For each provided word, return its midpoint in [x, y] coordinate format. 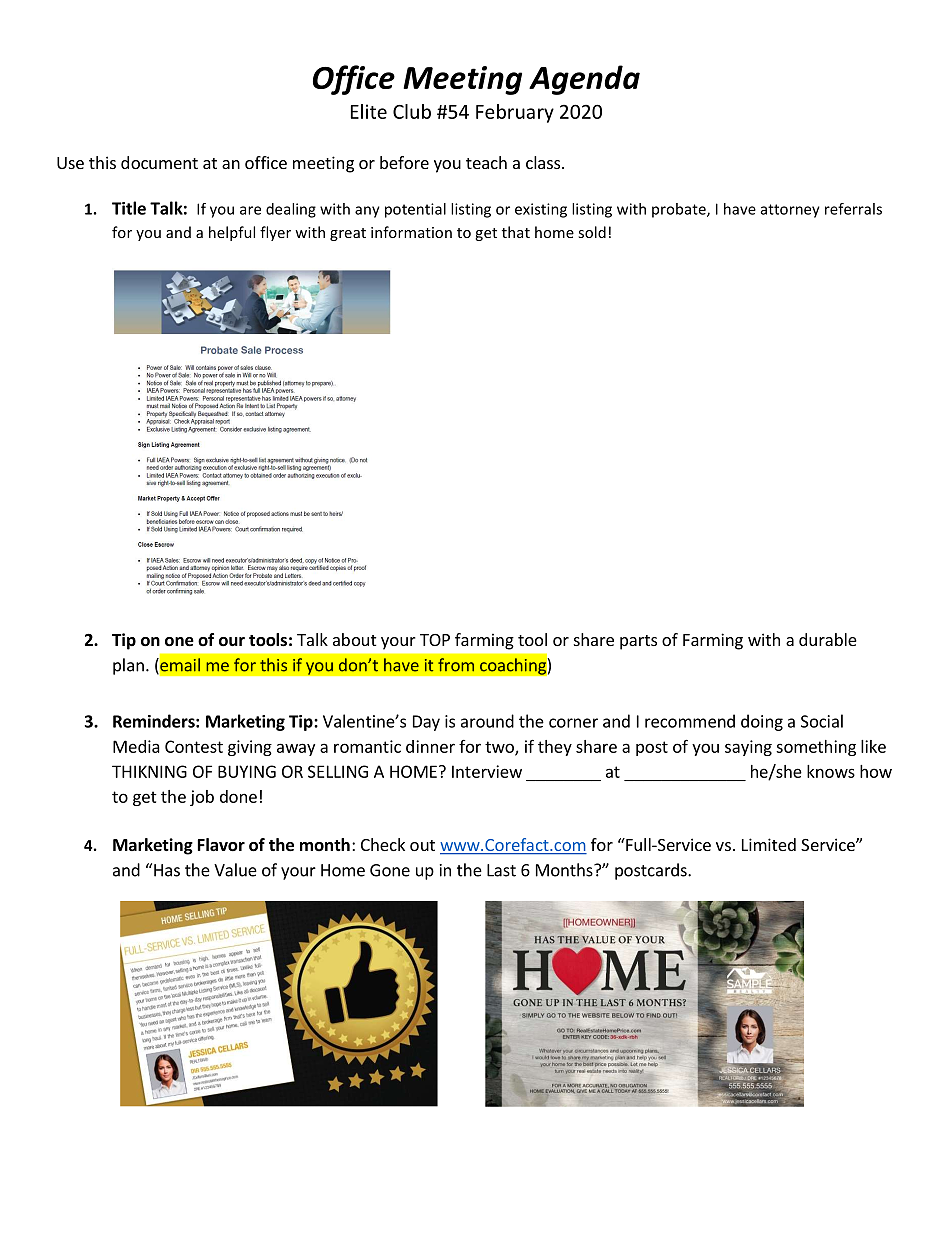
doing [762, 722]
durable [828, 639]
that [516, 232]
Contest [194, 746]
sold [592, 232]
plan [128, 666]
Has [167, 870]
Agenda [584, 80]
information [411, 232]
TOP [435, 640]
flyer [275, 233]
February [515, 113]
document [159, 162]
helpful [232, 233]
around [487, 721]
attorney [790, 211]
